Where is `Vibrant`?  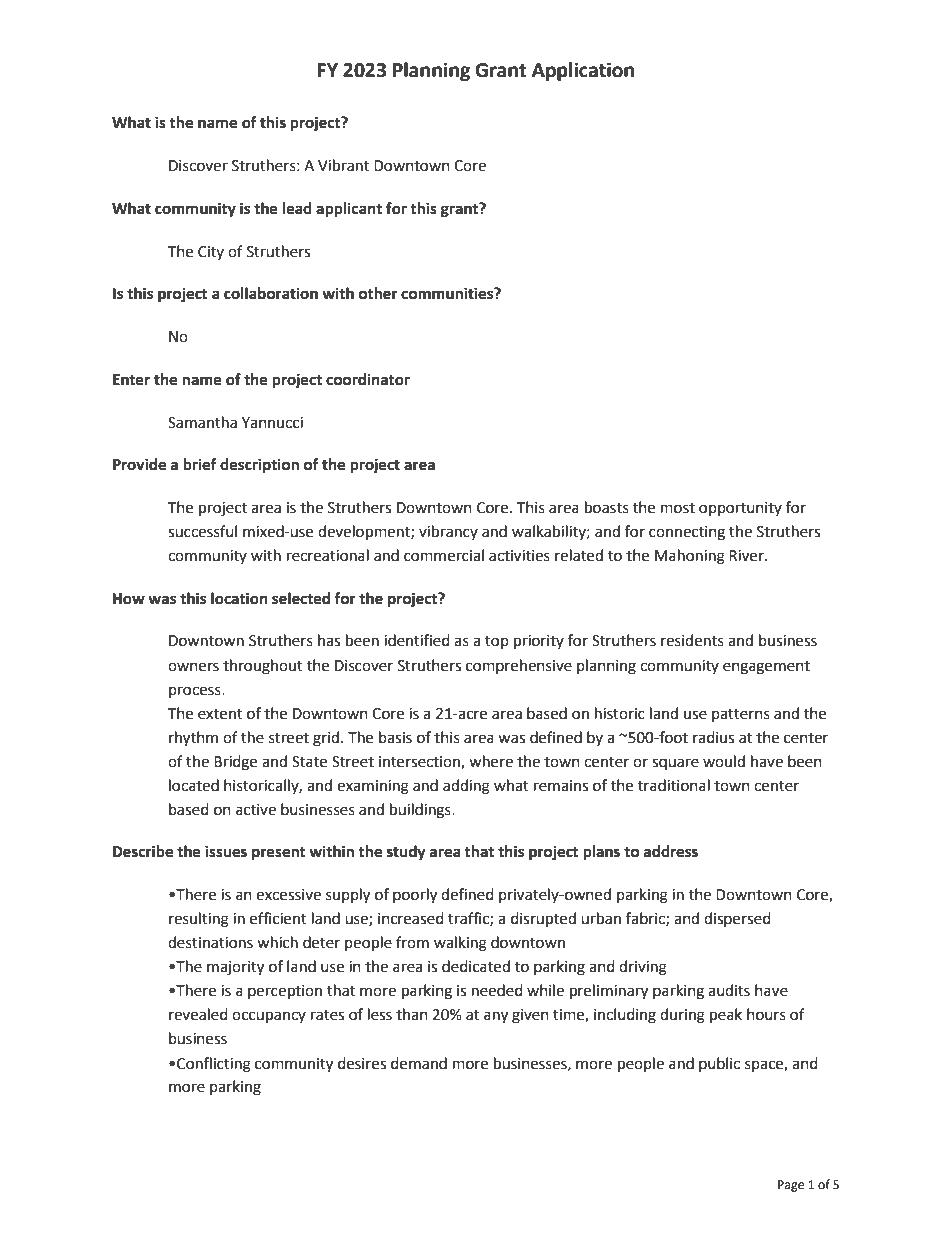
Vibrant is located at coordinates (343, 165).
